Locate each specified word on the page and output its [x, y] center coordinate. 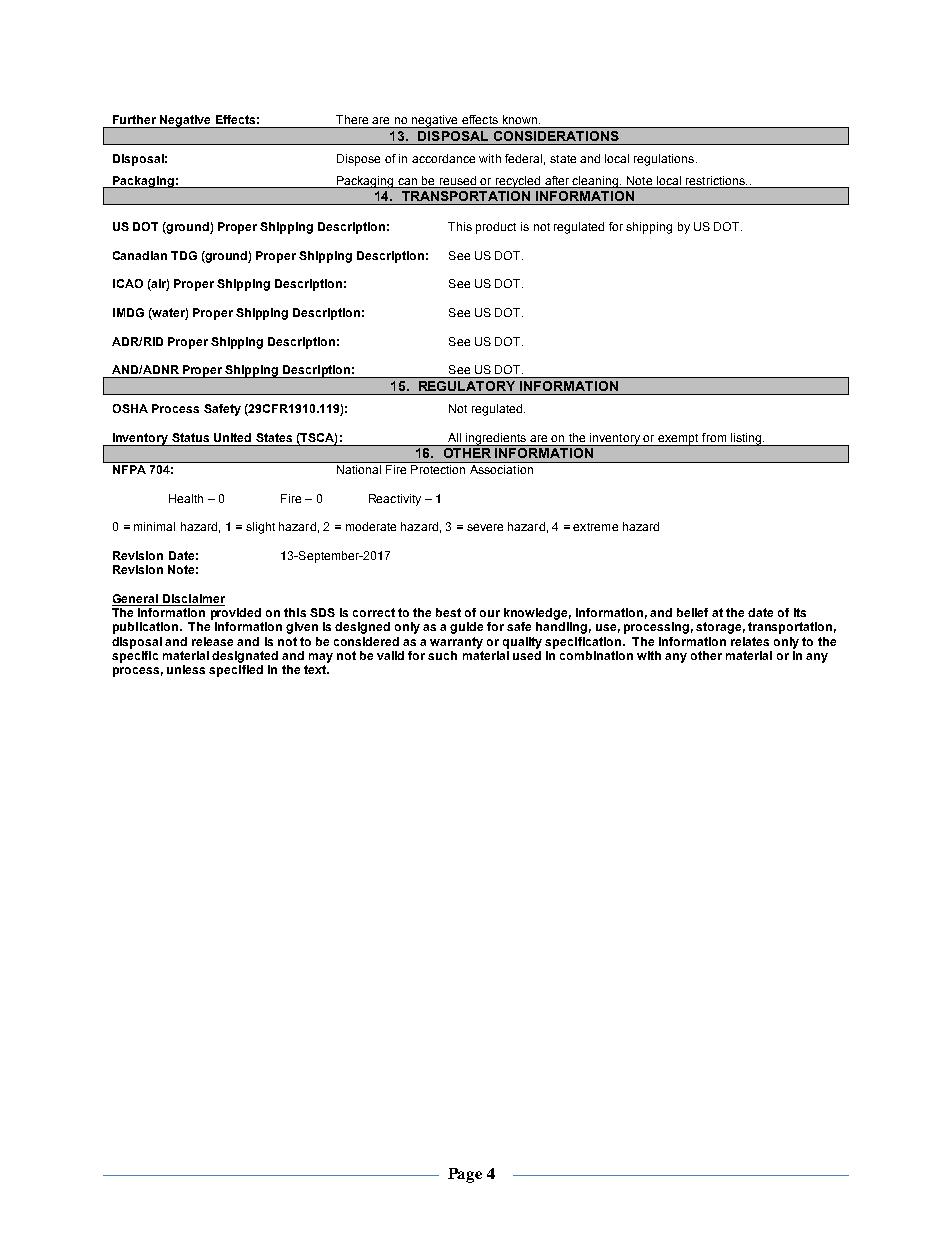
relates [750, 641]
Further [134, 119]
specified [236, 671]
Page [465, 1175]
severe [485, 527]
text [316, 669]
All [454, 437]
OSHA [130, 408]
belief [692, 612]
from [714, 437]
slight [260, 528]
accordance [443, 158]
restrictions [716, 180]
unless [186, 669]
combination [596, 655]
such [442, 655]
